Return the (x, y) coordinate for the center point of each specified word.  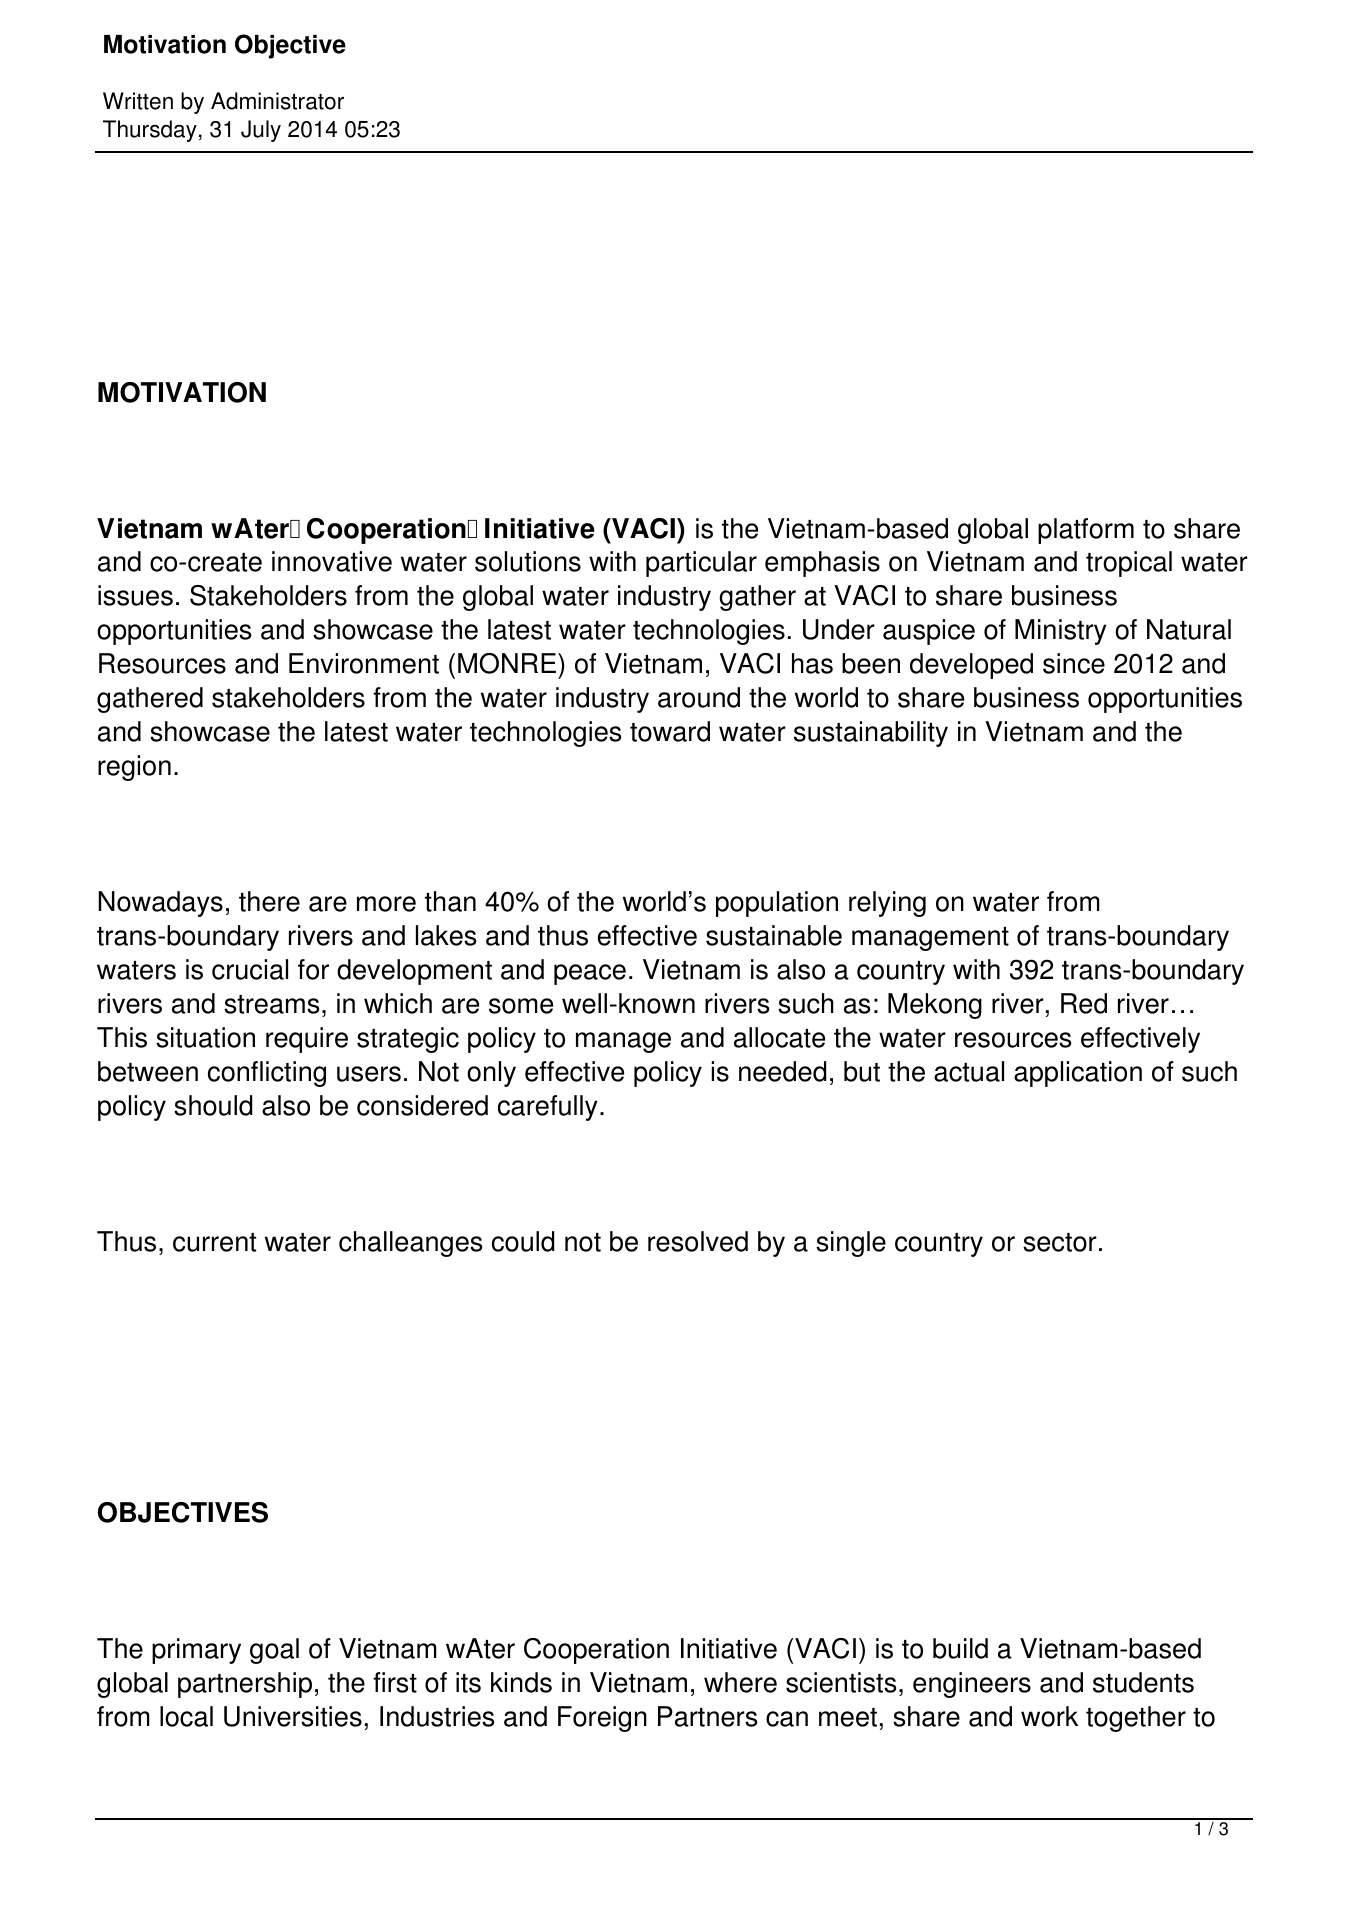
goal (274, 1651)
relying (887, 904)
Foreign (602, 1719)
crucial (250, 969)
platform (1086, 531)
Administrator (277, 101)
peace (590, 974)
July (261, 131)
